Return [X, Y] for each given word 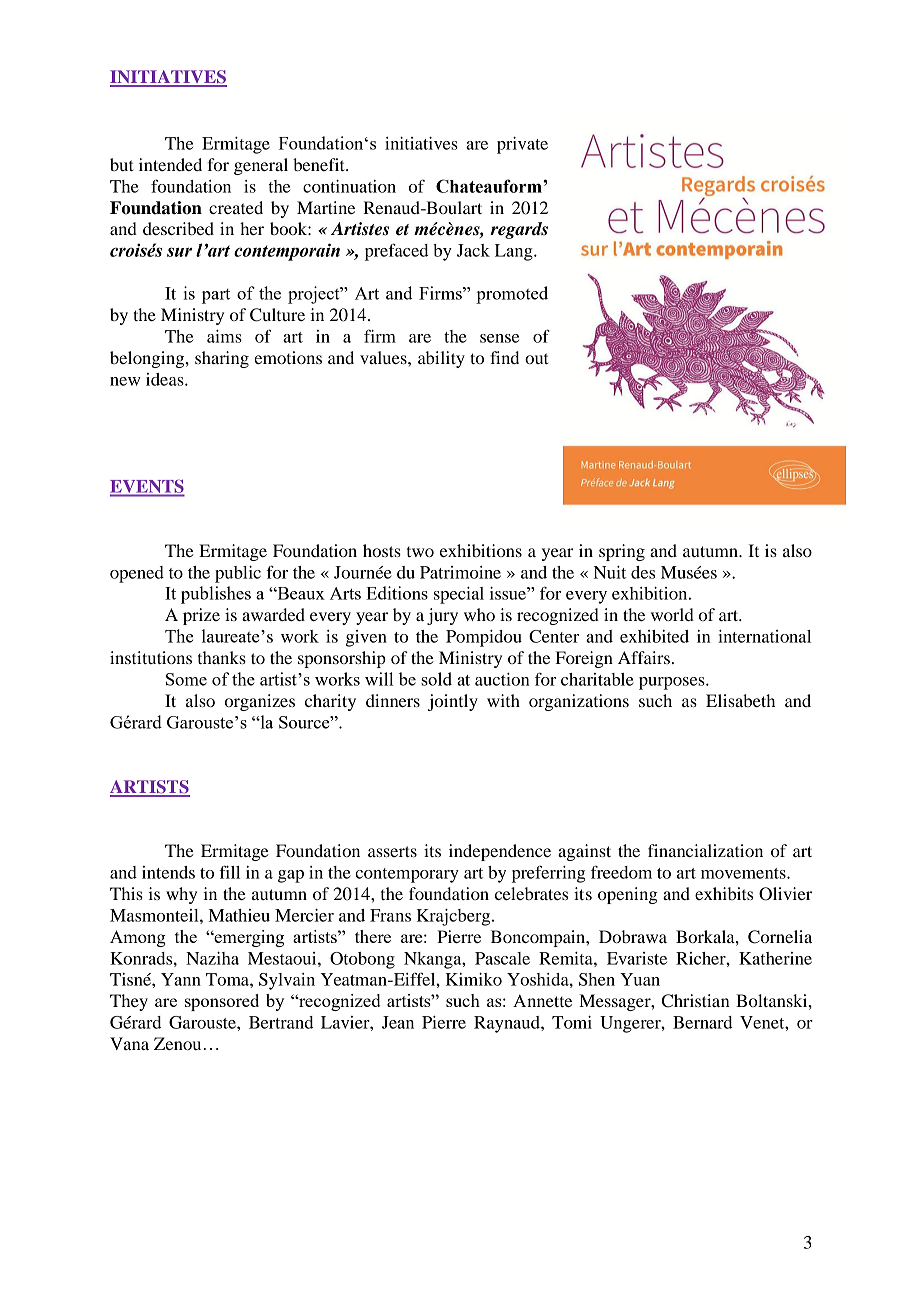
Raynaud [508, 1024]
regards [519, 230]
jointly [453, 702]
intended [170, 164]
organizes [260, 702]
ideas [166, 379]
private [522, 145]
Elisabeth [740, 700]
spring [622, 552]
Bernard [702, 1022]
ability [441, 359]
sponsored [222, 1002]
